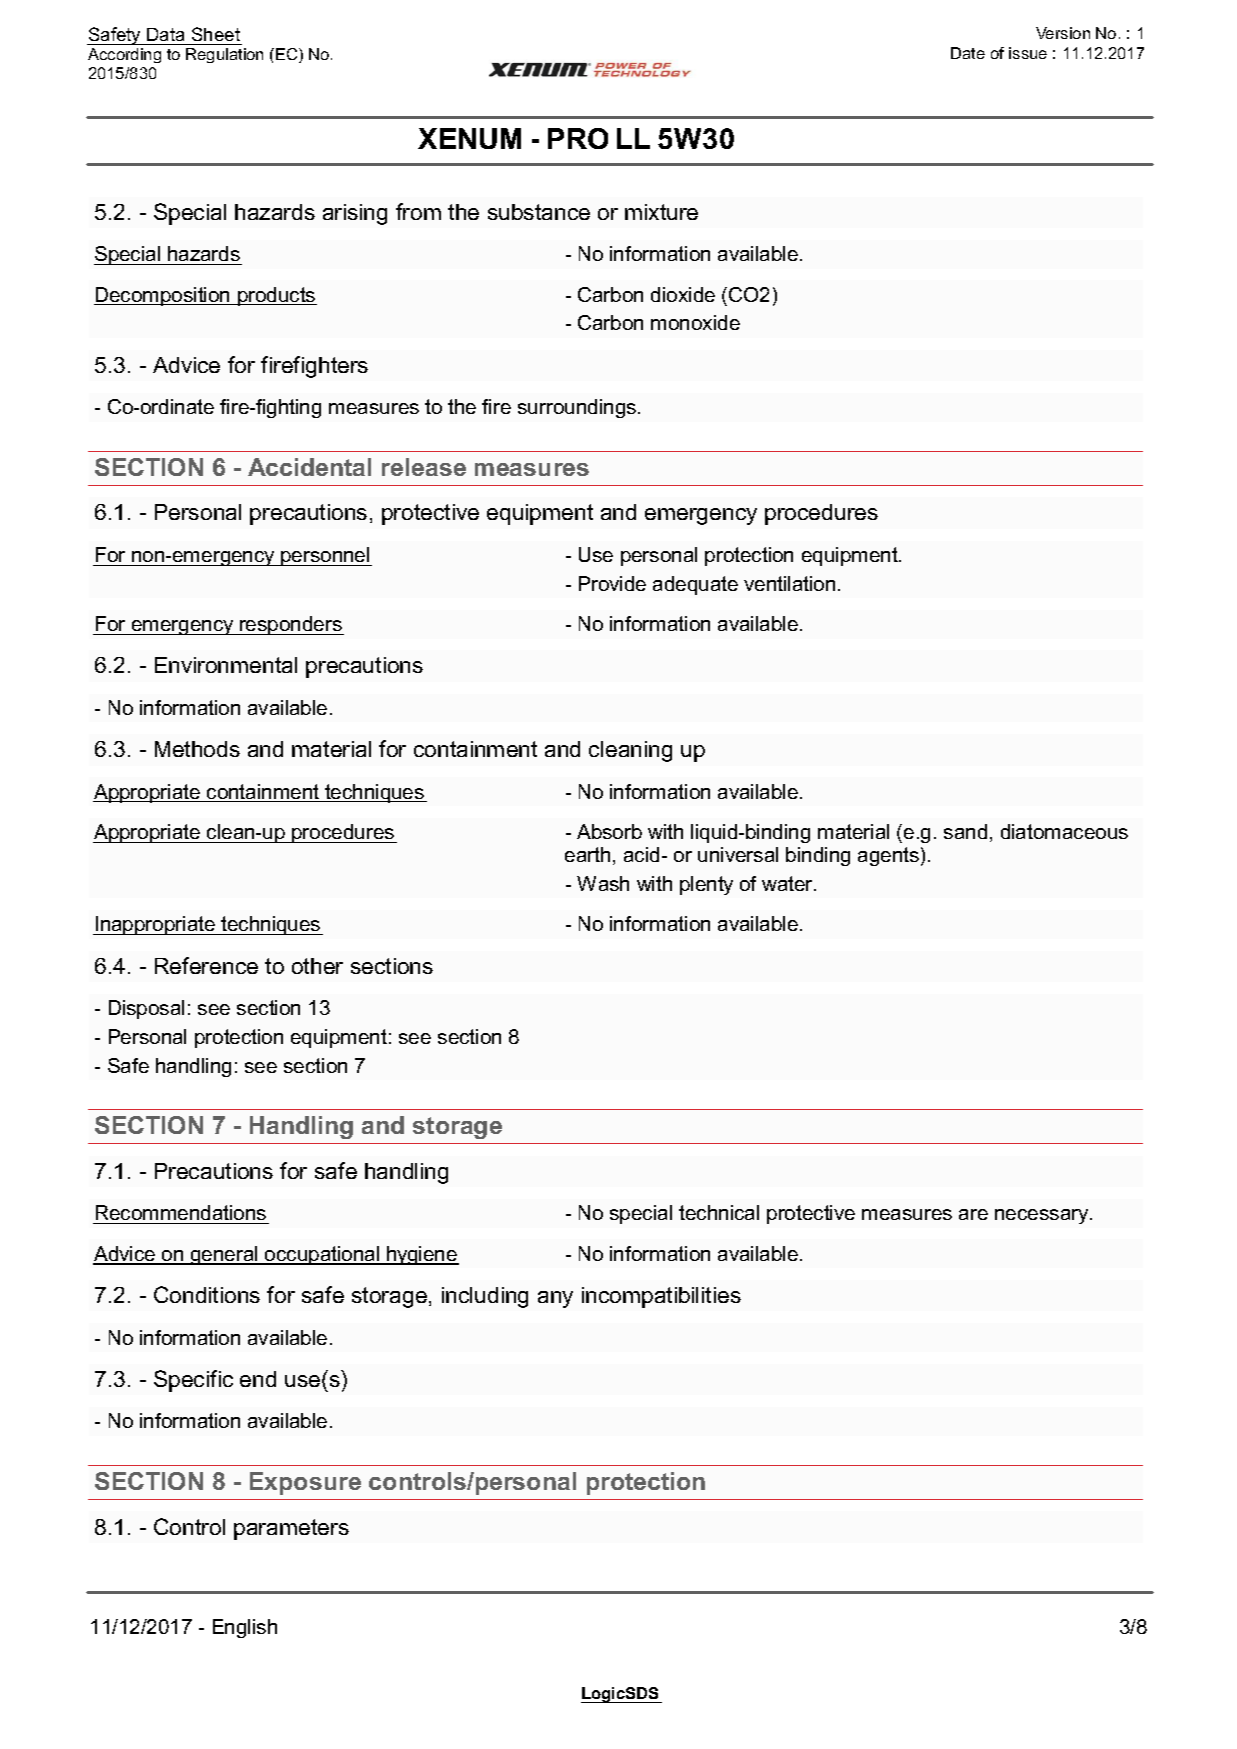 The height and width of the screenshot is (1749, 1237). What do you see at coordinates (245, 1628) in the screenshot?
I see `English` at bounding box center [245, 1628].
